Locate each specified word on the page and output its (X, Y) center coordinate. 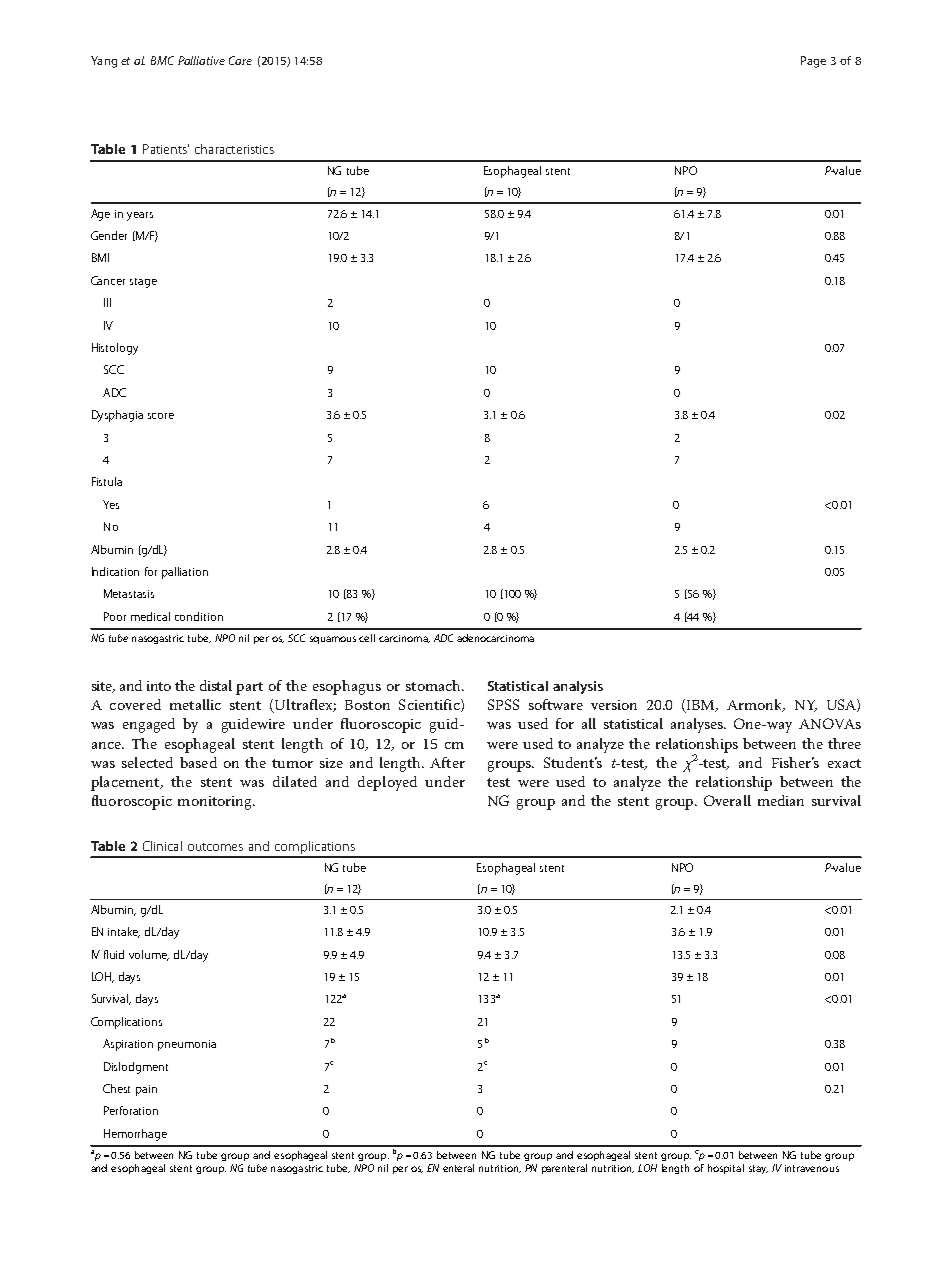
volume (149, 955)
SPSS (503, 704)
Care (240, 60)
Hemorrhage (135, 1135)
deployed (387, 783)
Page (813, 62)
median (781, 800)
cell (367, 638)
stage (143, 283)
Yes (111, 504)
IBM (701, 706)
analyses (698, 725)
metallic (195, 704)
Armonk (755, 705)
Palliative (201, 60)
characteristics (234, 149)
